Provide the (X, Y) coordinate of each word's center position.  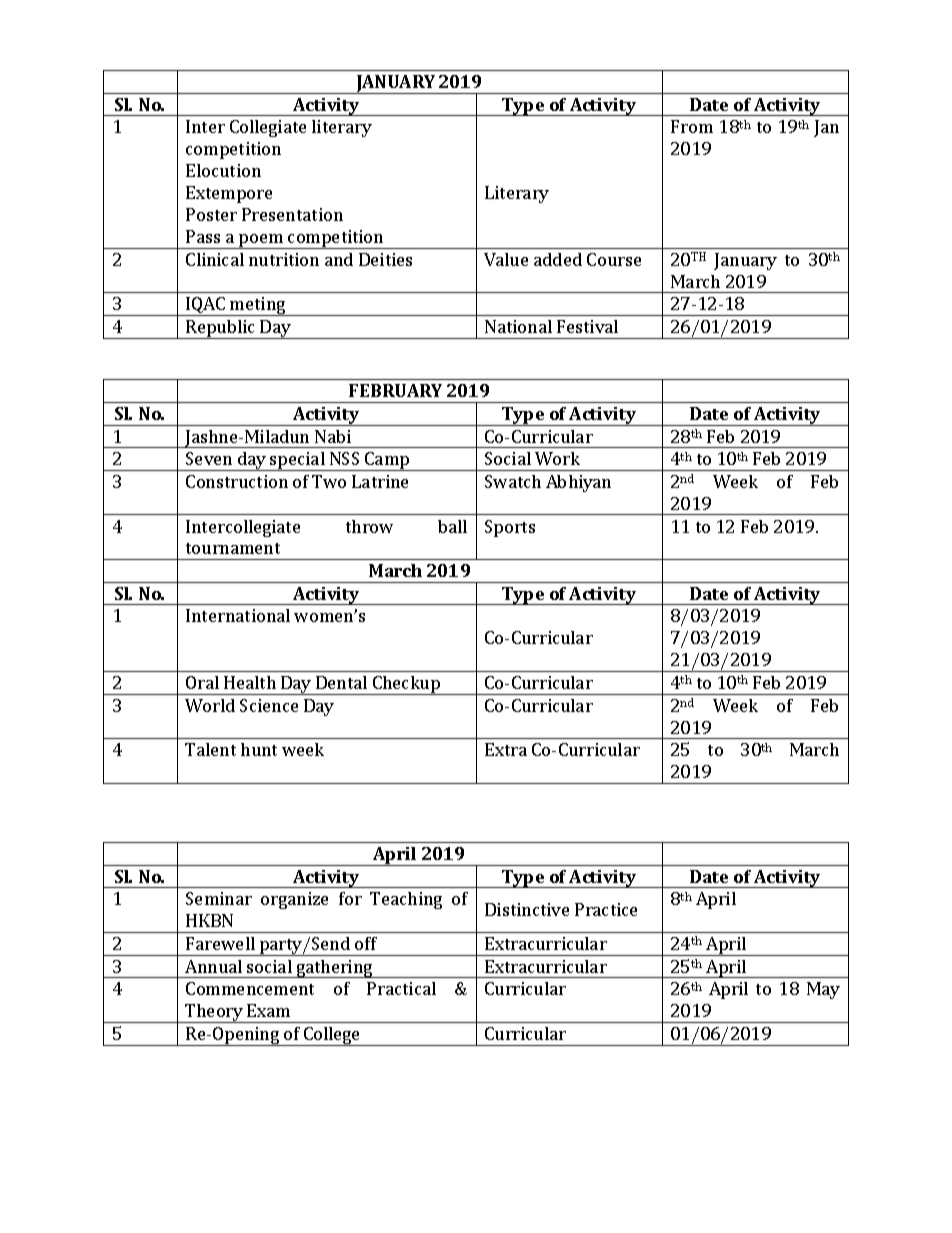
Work (557, 458)
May (823, 990)
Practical (401, 988)
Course (614, 259)
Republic (221, 329)
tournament (233, 548)
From (692, 126)
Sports (510, 528)
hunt (259, 749)
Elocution (223, 170)
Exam (268, 1010)
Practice (606, 909)
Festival (587, 326)
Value (506, 259)
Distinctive (527, 909)
